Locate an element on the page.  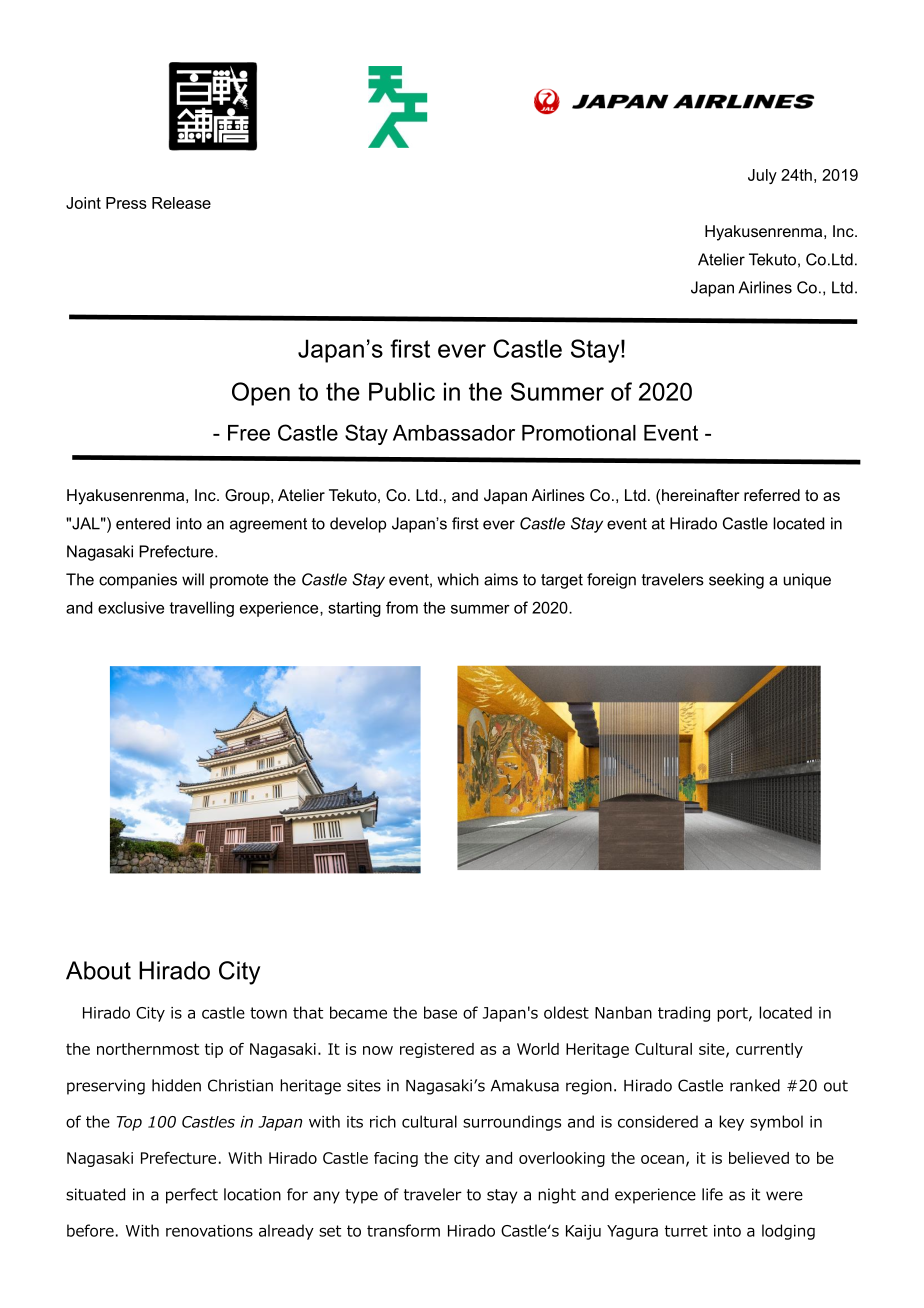
July is located at coordinates (762, 176).
